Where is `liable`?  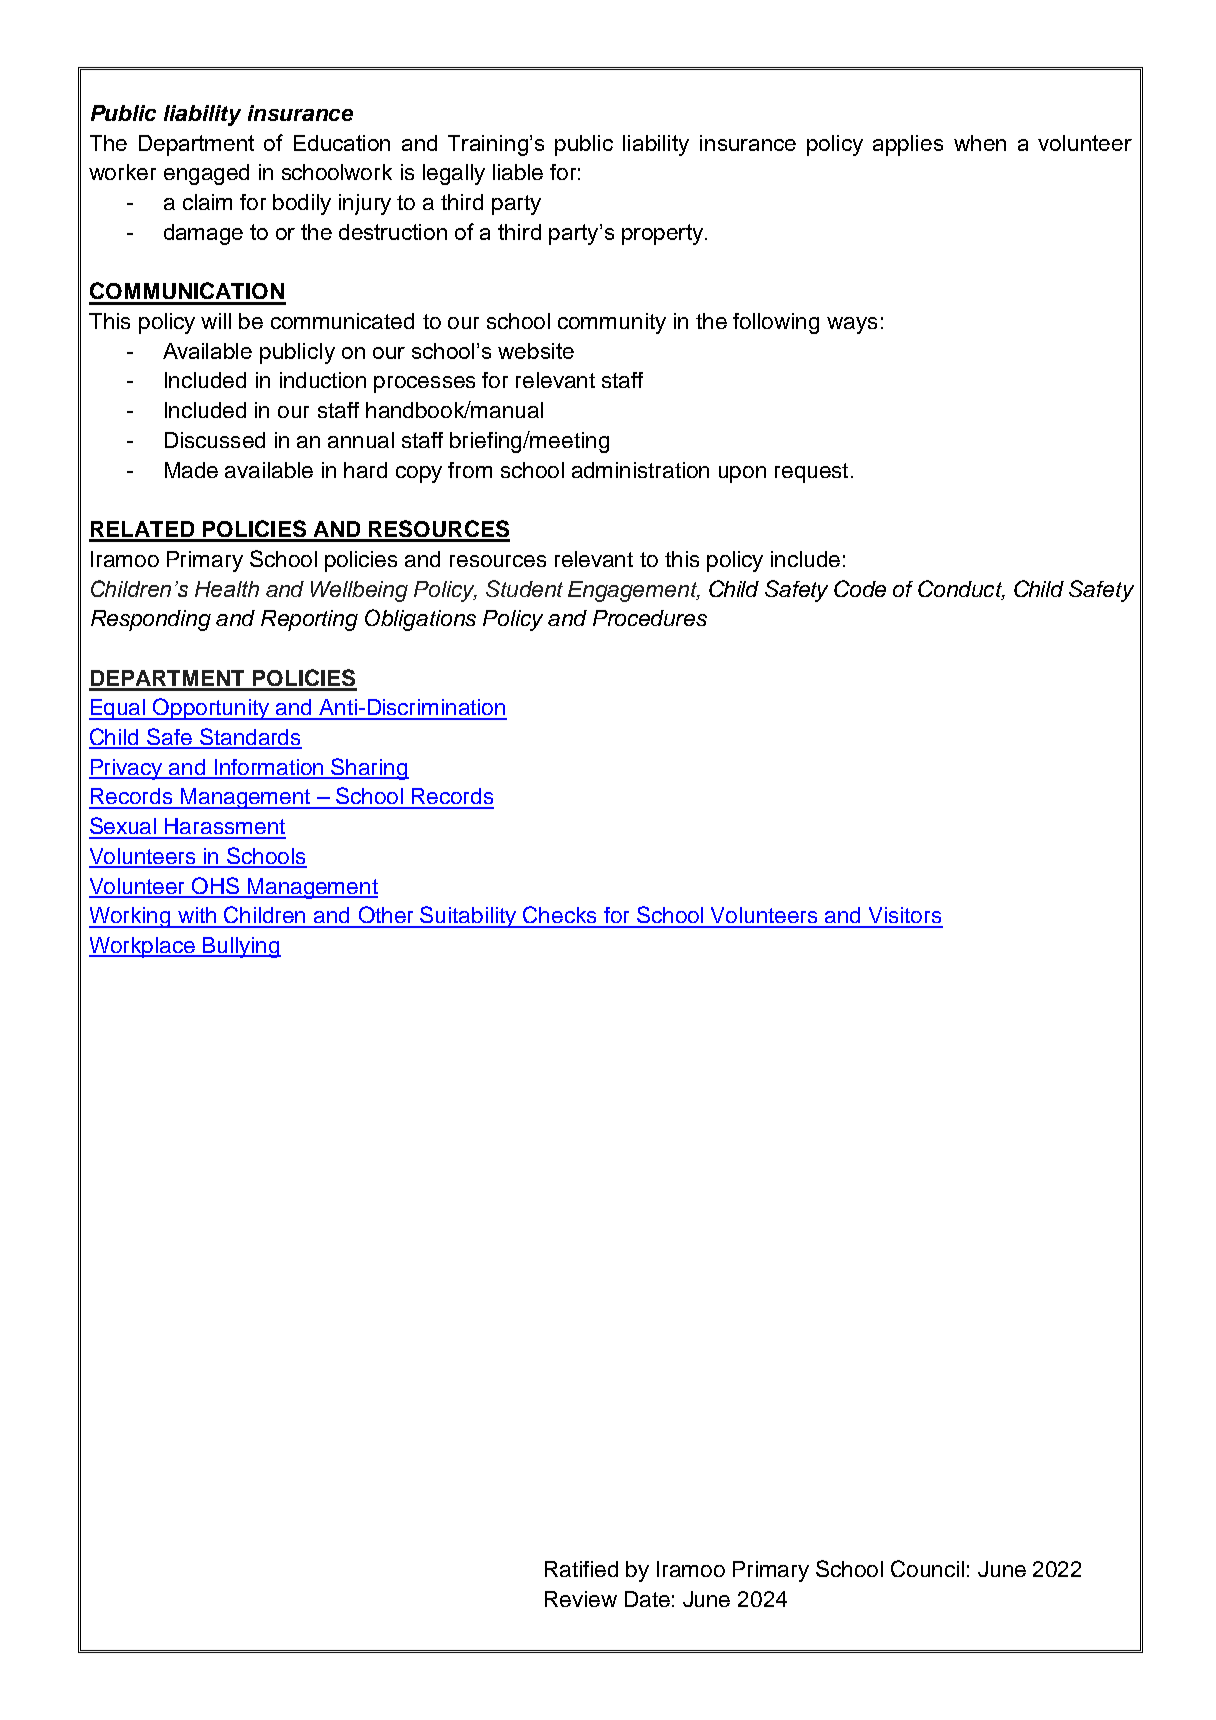 liable is located at coordinates (518, 172).
